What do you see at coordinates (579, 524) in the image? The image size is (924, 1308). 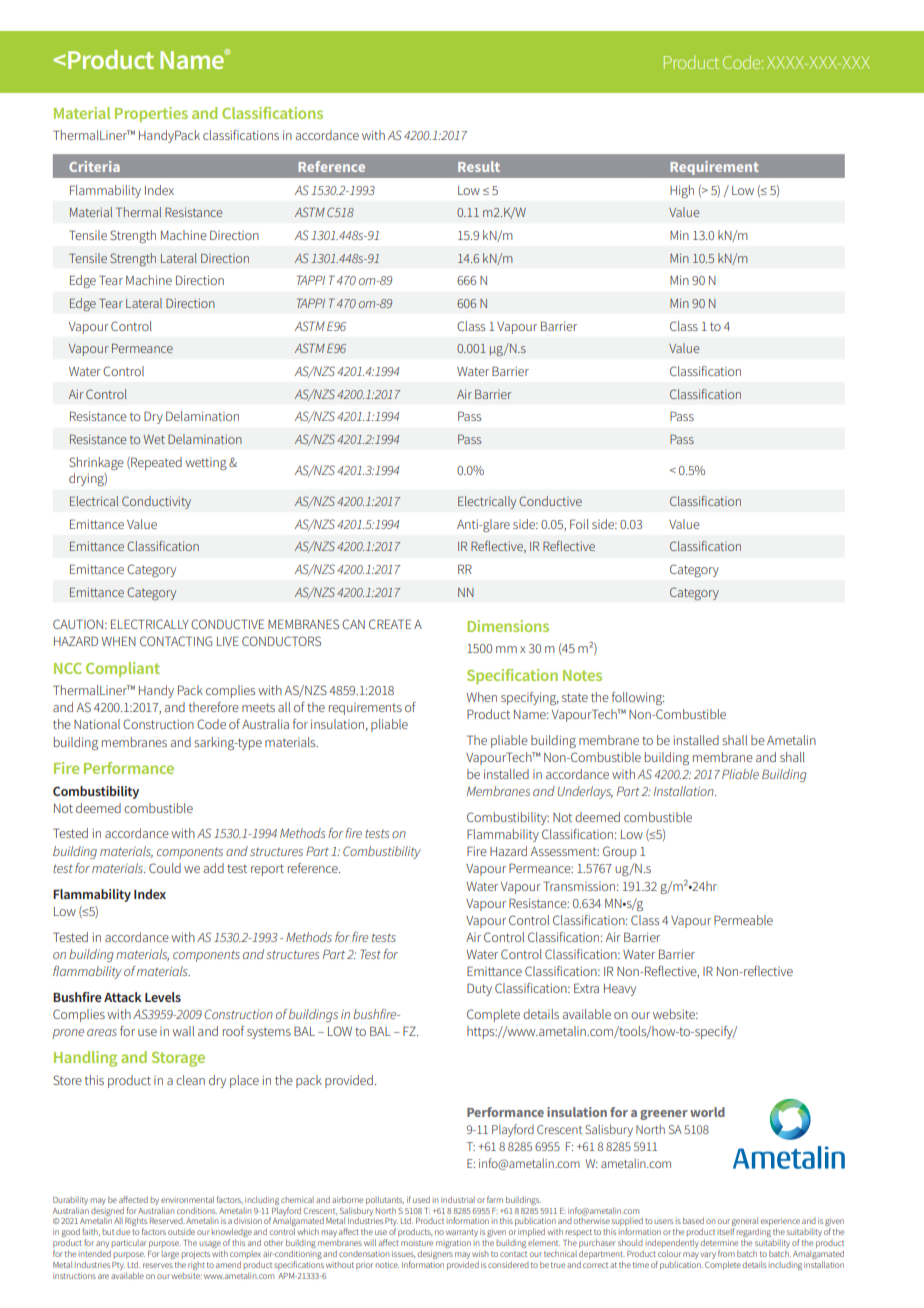 I see `Foil` at bounding box center [579, 524].
